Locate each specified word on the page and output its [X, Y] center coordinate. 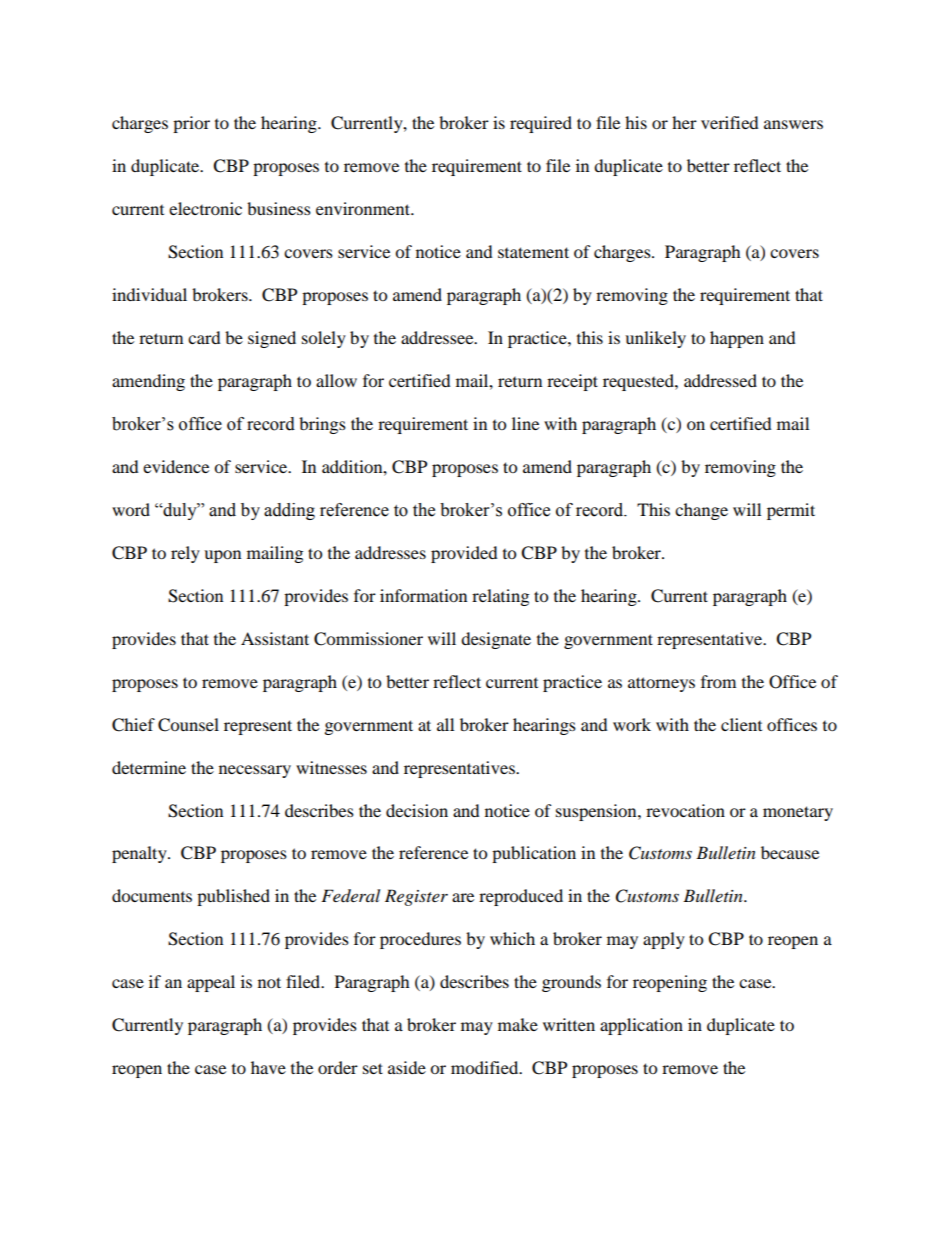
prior [191, 124]
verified [730, 122]
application [641, 1026]
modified [486, 1067]
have [268, 1067]
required [541, 124]
